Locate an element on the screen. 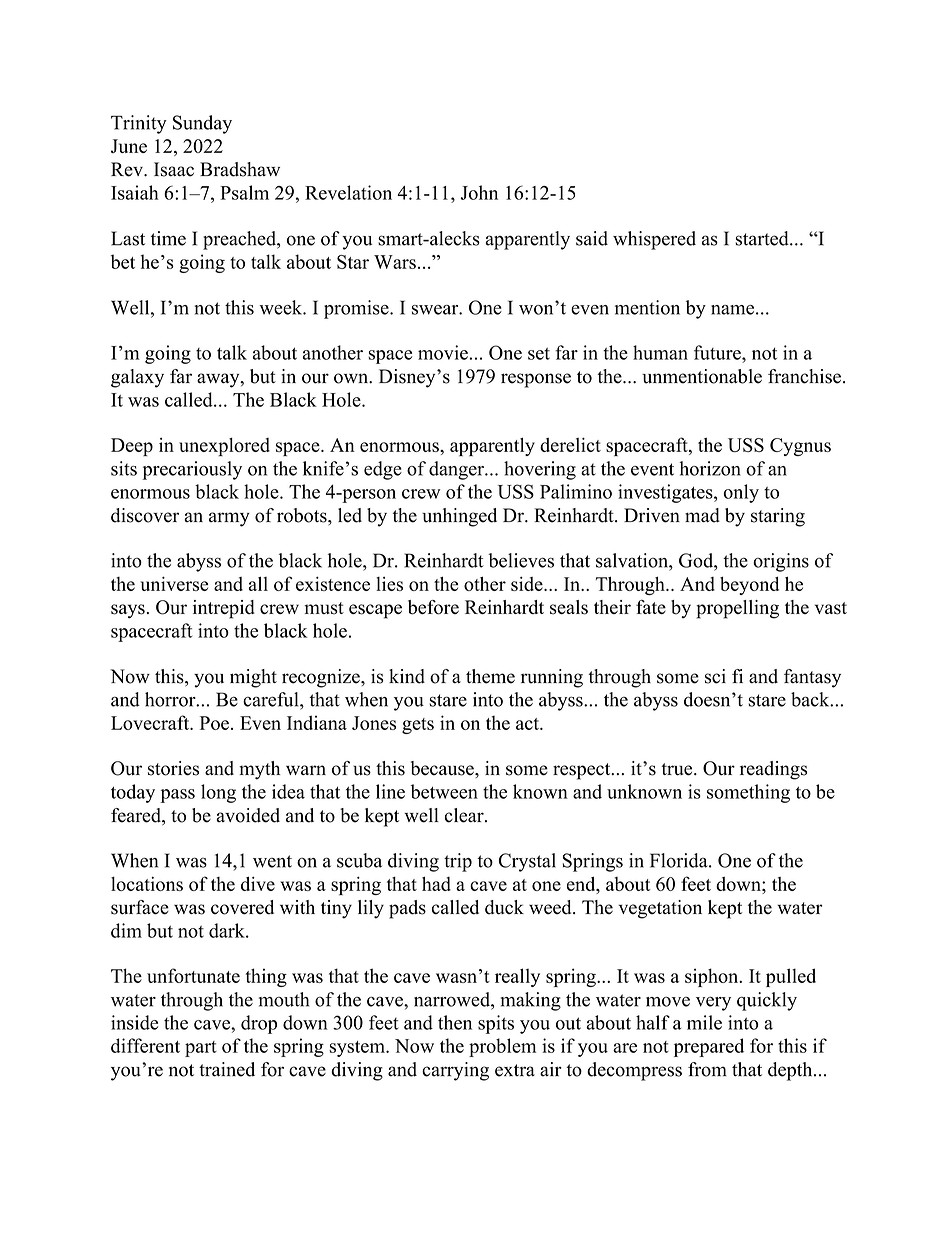  John is located at coordinates (479, 192).
